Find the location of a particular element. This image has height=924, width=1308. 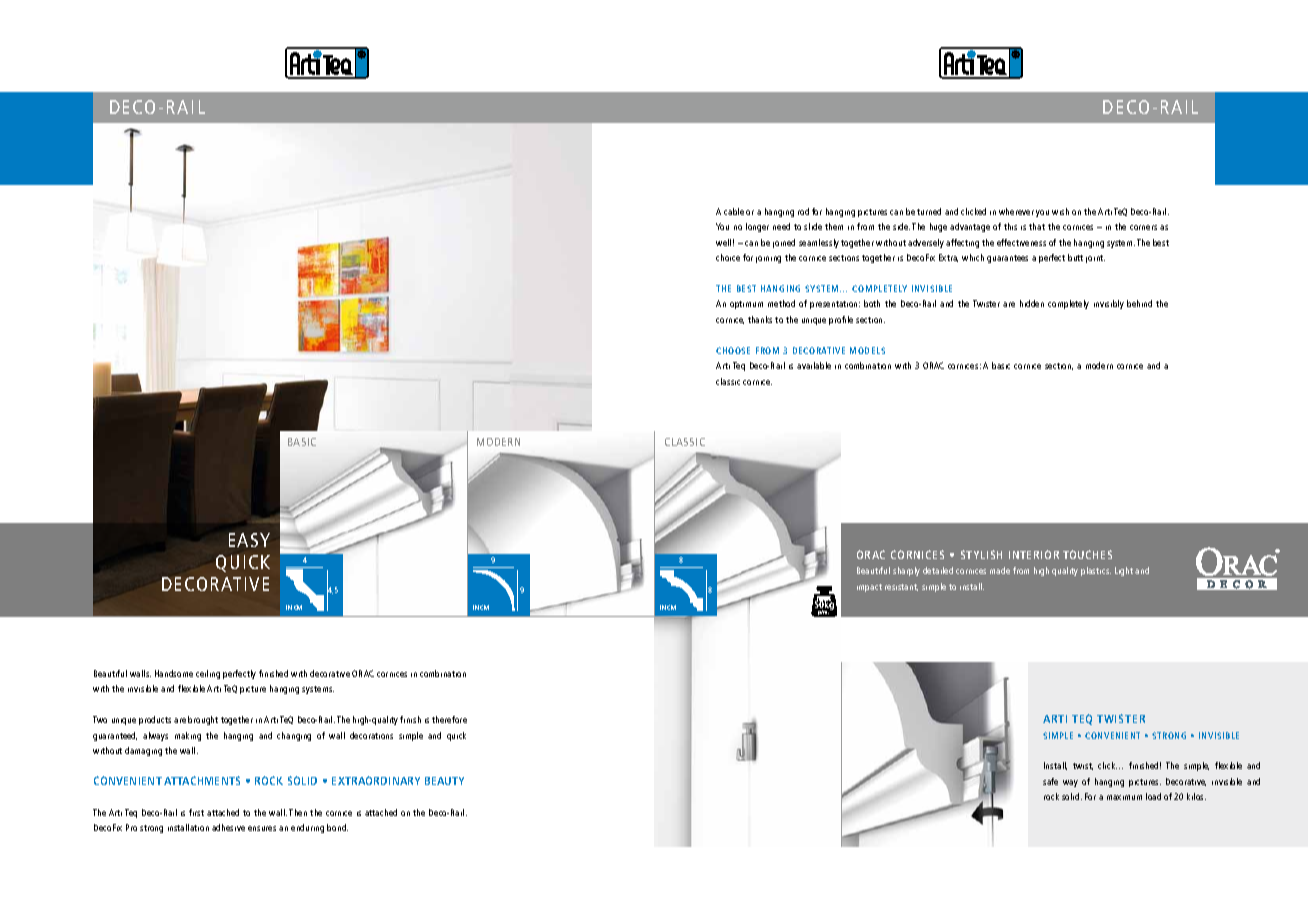

that is located at coordinates (1037, 226).
